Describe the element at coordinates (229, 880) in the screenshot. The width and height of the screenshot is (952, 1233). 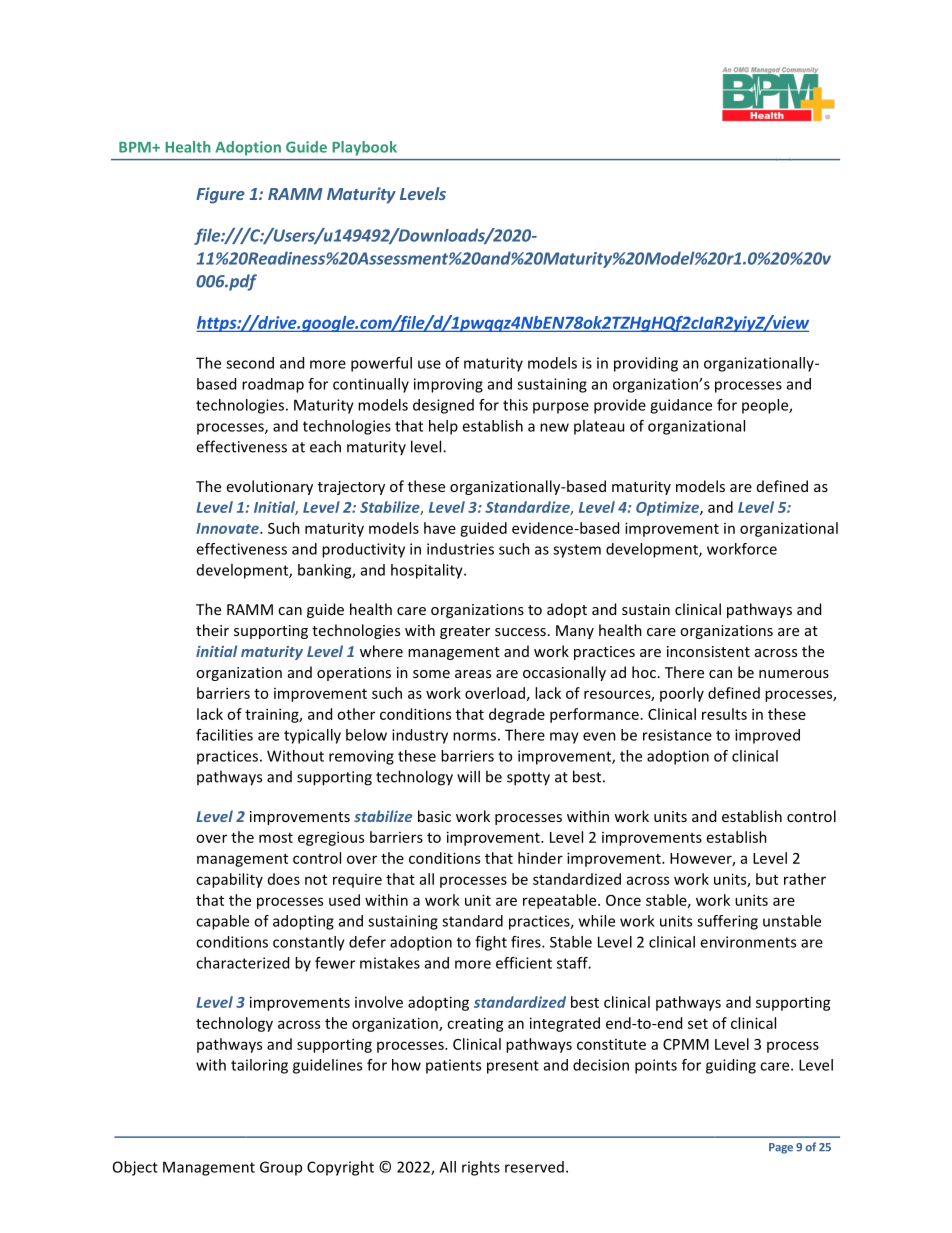
I see `capability` at that location.
